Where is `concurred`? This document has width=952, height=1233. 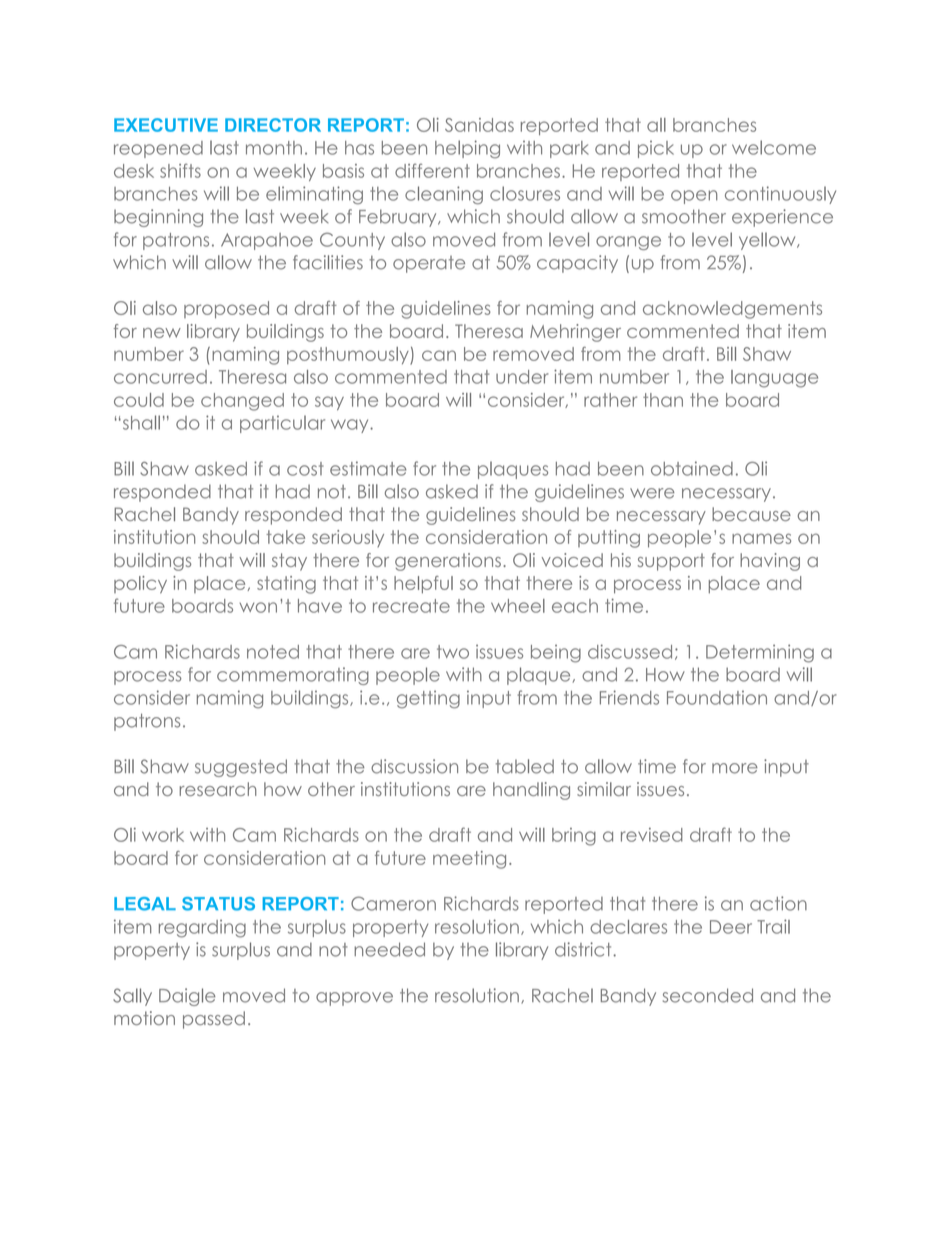 concurred is located at coordinates (160, 377).
